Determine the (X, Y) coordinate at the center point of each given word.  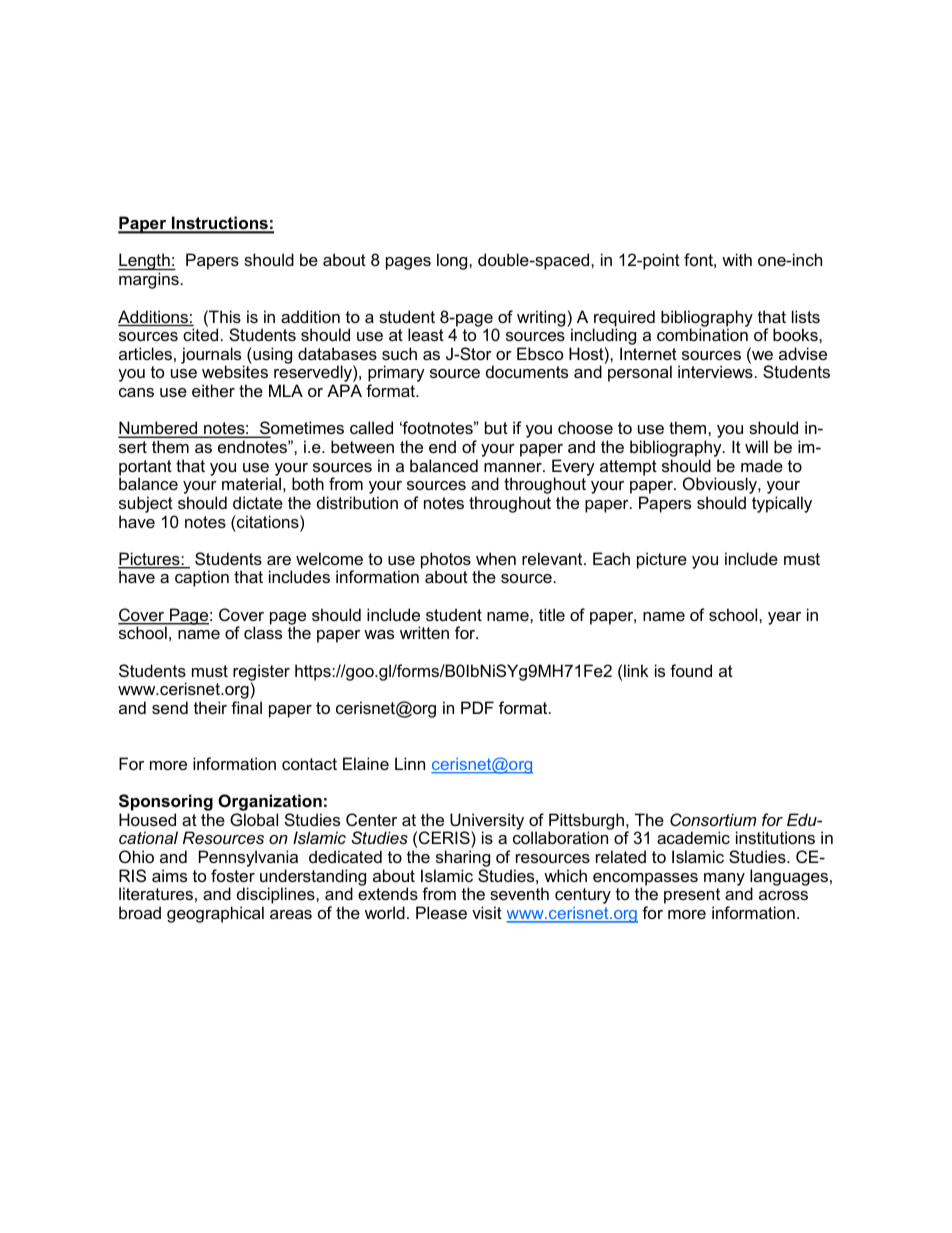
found (691, 670)
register (261, 673)
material (251, 483)
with (737, 259)
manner (514, 467)
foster (233, 875)
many (724, 879)
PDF (477, 707)
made (762, 465)
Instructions (220, 224)
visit (487, 912)
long (453, 261)
